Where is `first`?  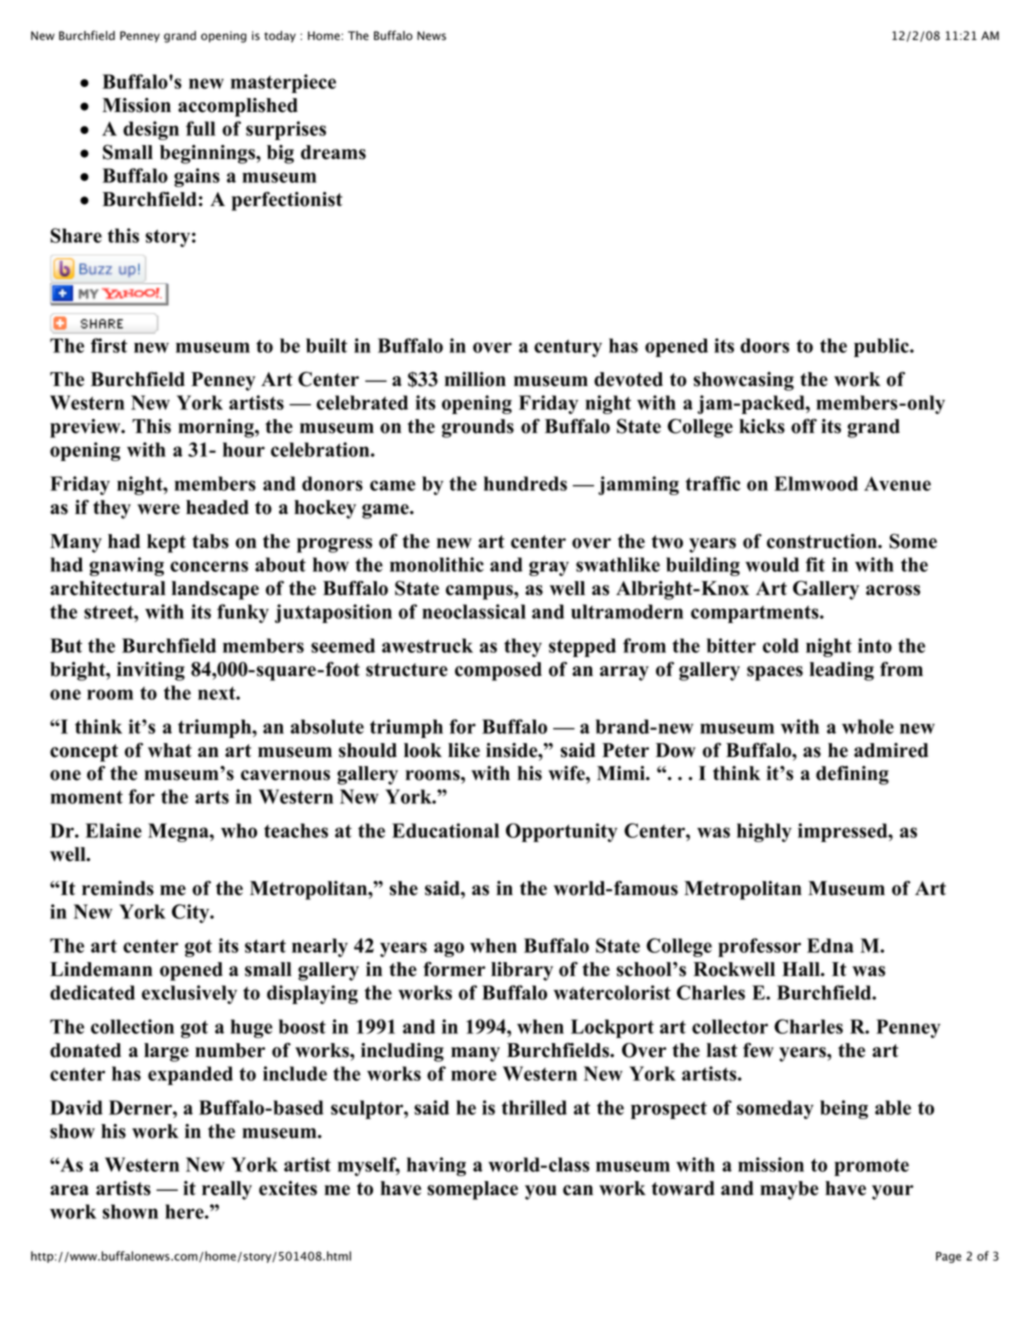
first is located at coordinates (109, 345).
